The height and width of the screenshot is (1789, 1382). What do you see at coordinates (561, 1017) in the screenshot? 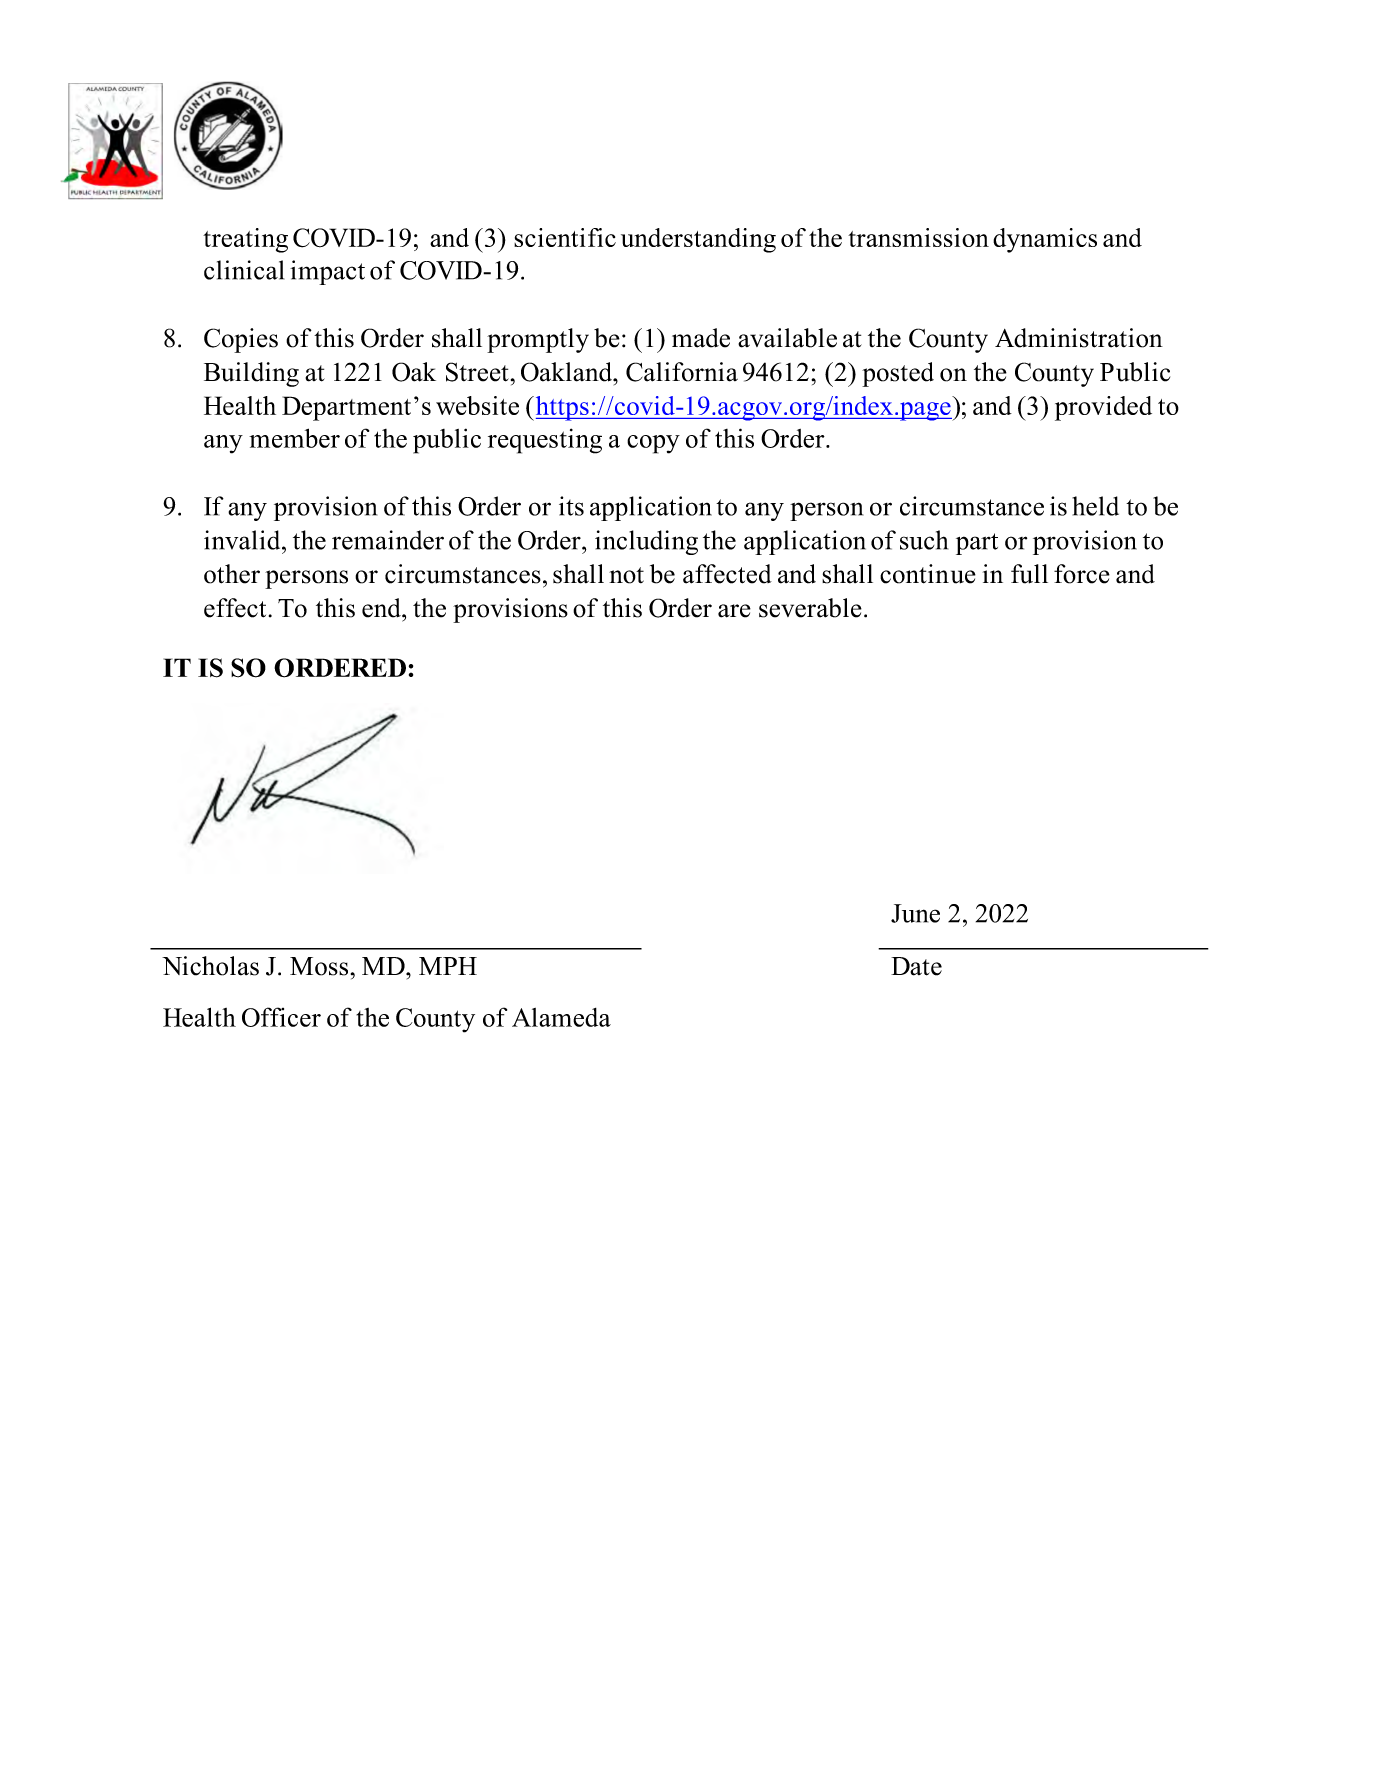
I see `Alameda` at bounding box center [561, 1017].
